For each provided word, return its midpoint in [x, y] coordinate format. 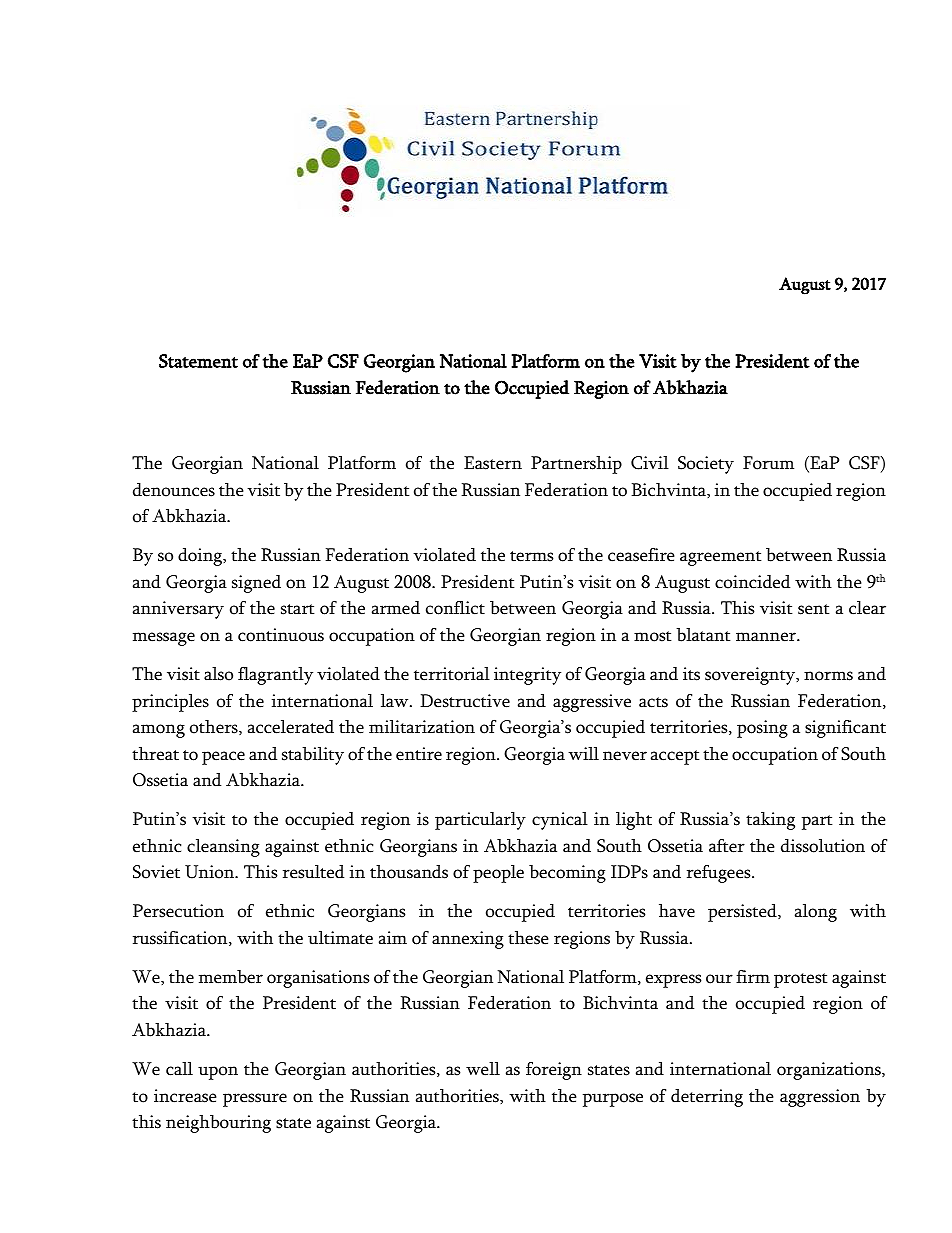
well [483, 1069]
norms [828, 676]
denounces [174, 490]
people [498, 874]
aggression [820, 1098]
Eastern [493, 463]
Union [210, 872]
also [218, 674]
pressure [255, 1100]
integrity [527, 676]
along [816, 913]
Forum [768, 463]
